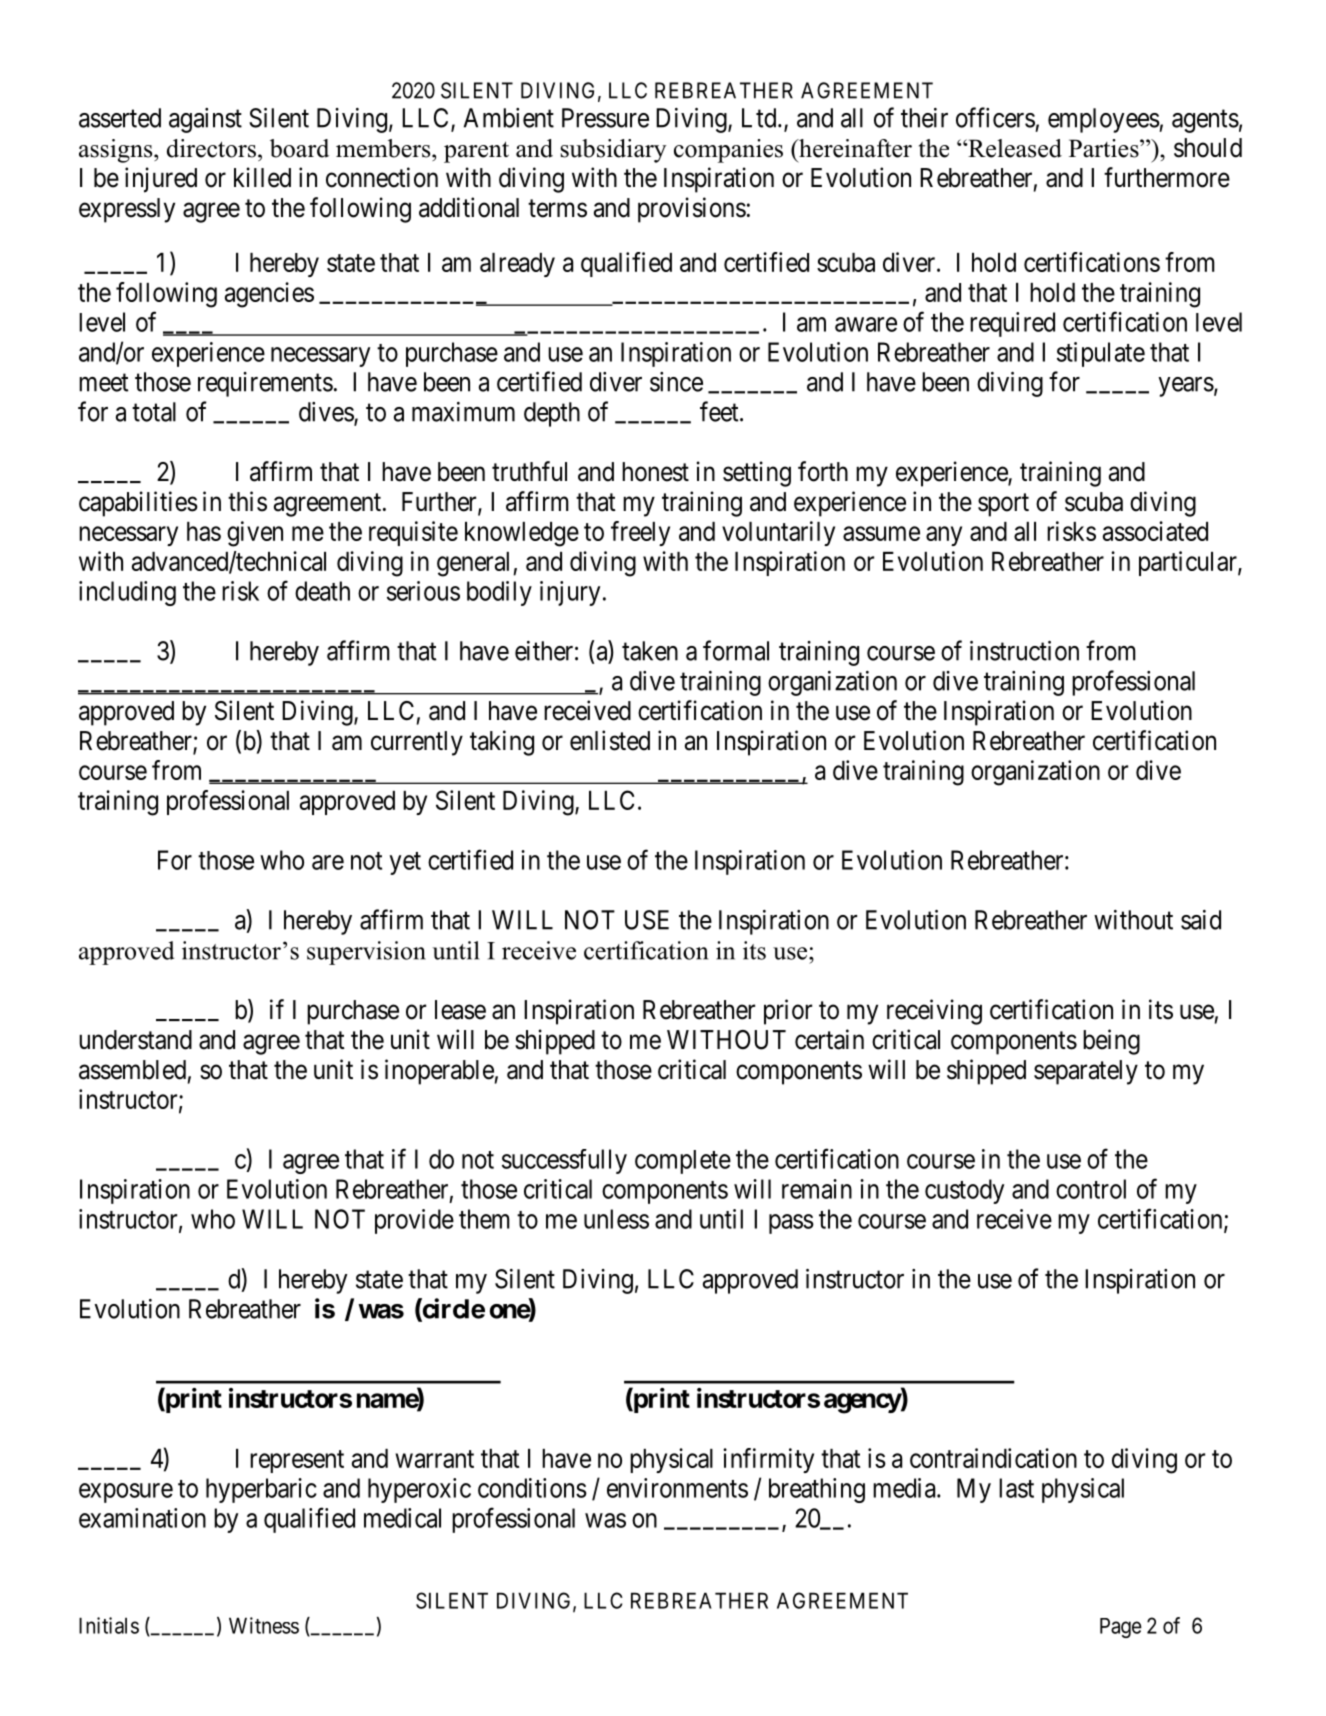 The width and height of the screenshot is (1326, 1716). I want to click on complete, so click(683, 1162).
